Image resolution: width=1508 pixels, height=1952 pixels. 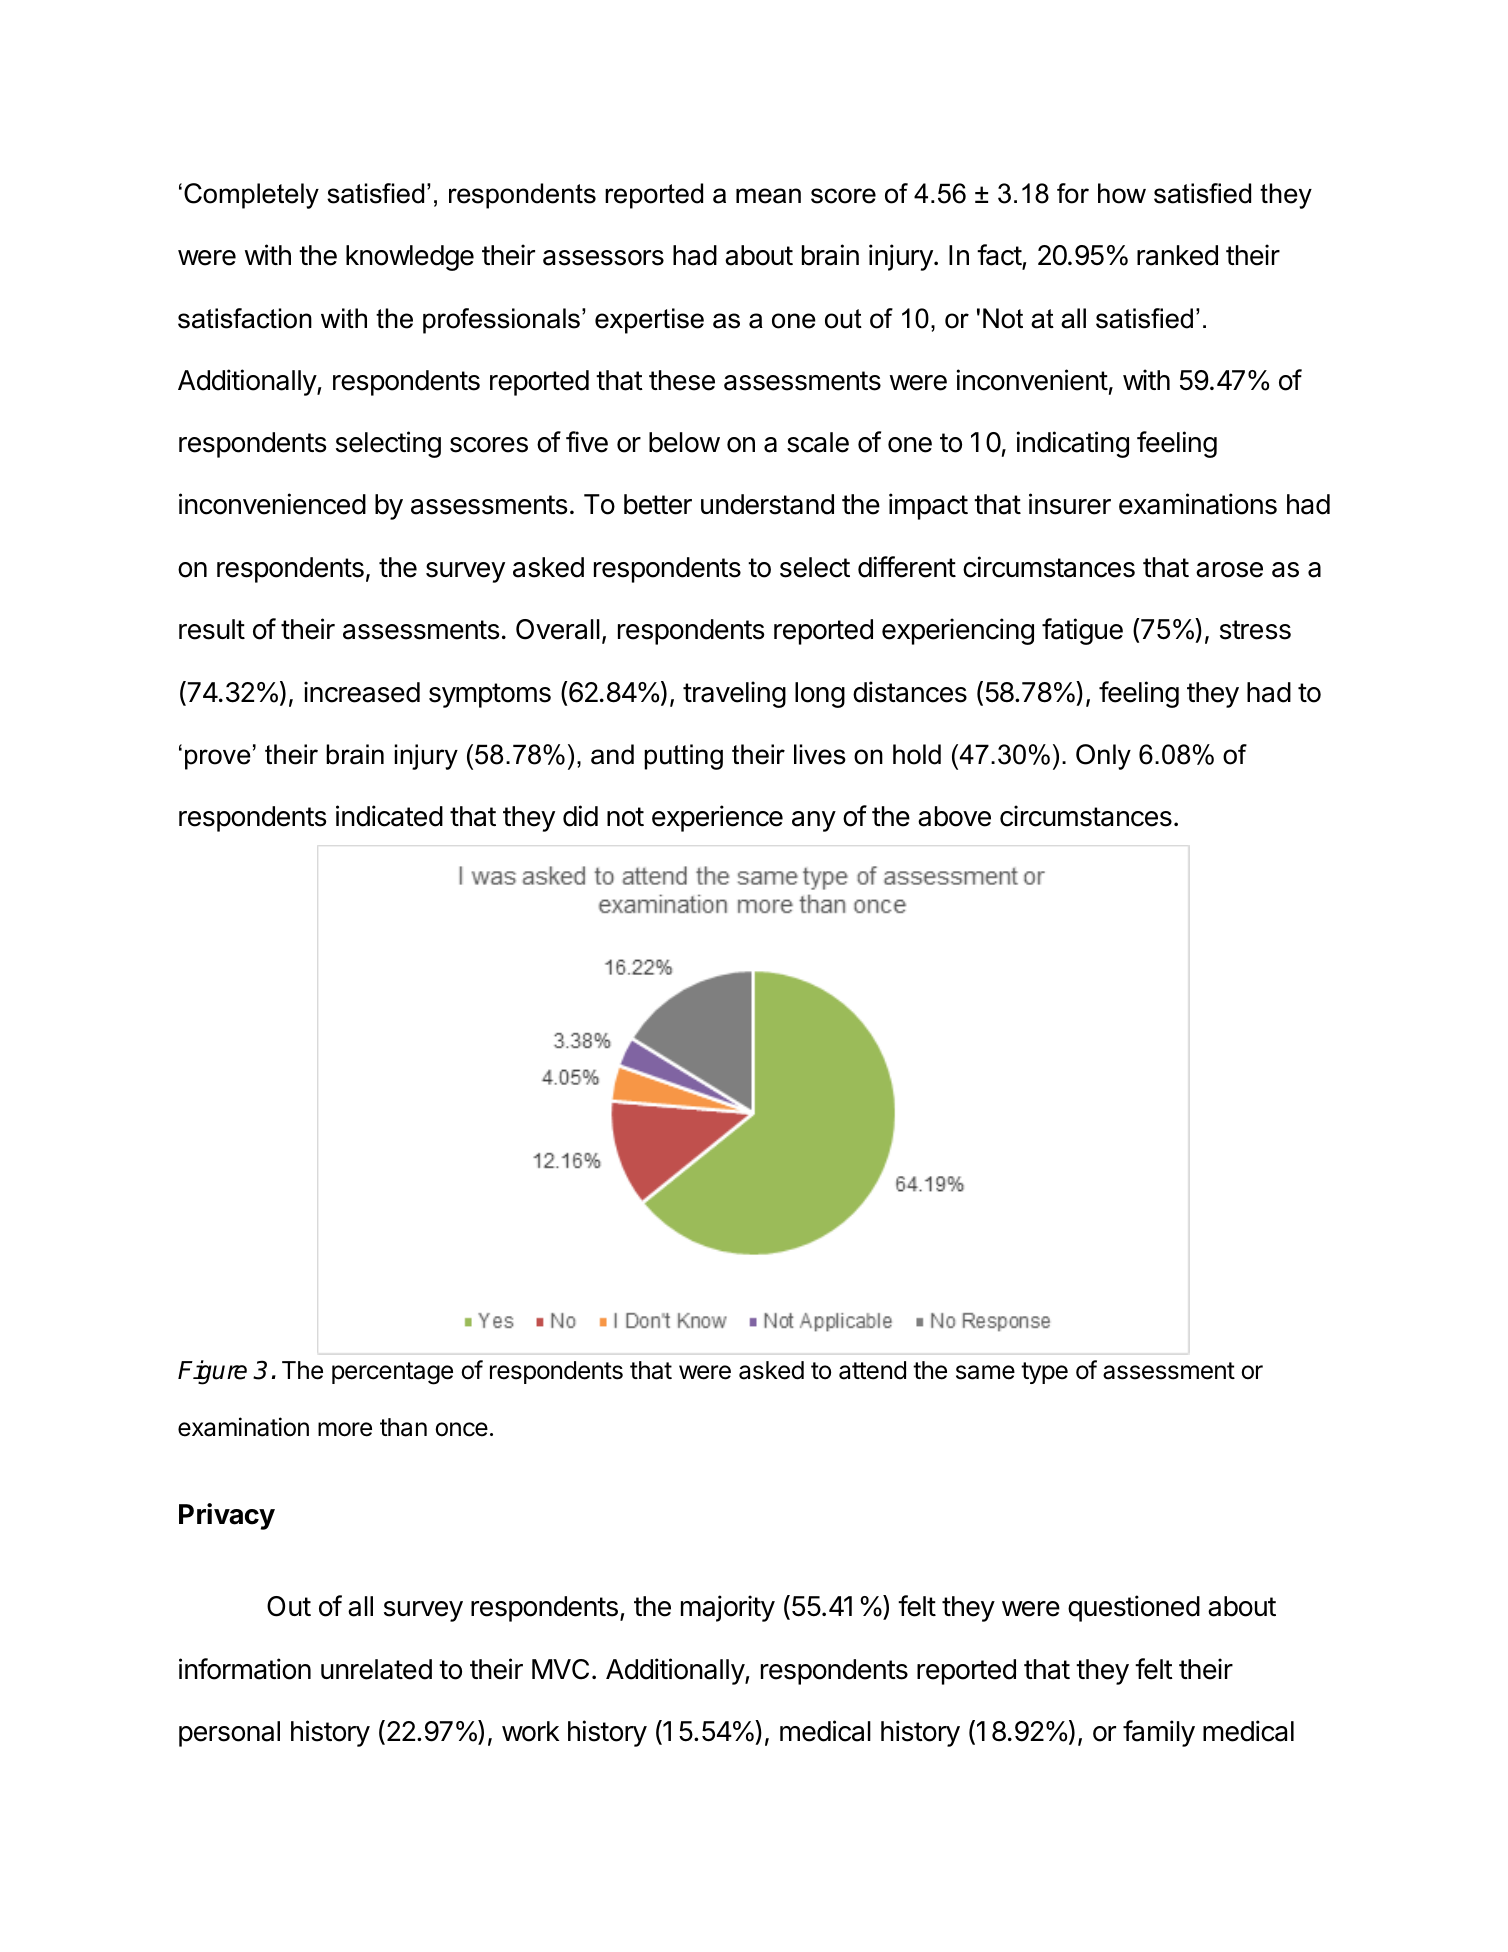 I want to click on indicated, so click(x=389, y=816).
